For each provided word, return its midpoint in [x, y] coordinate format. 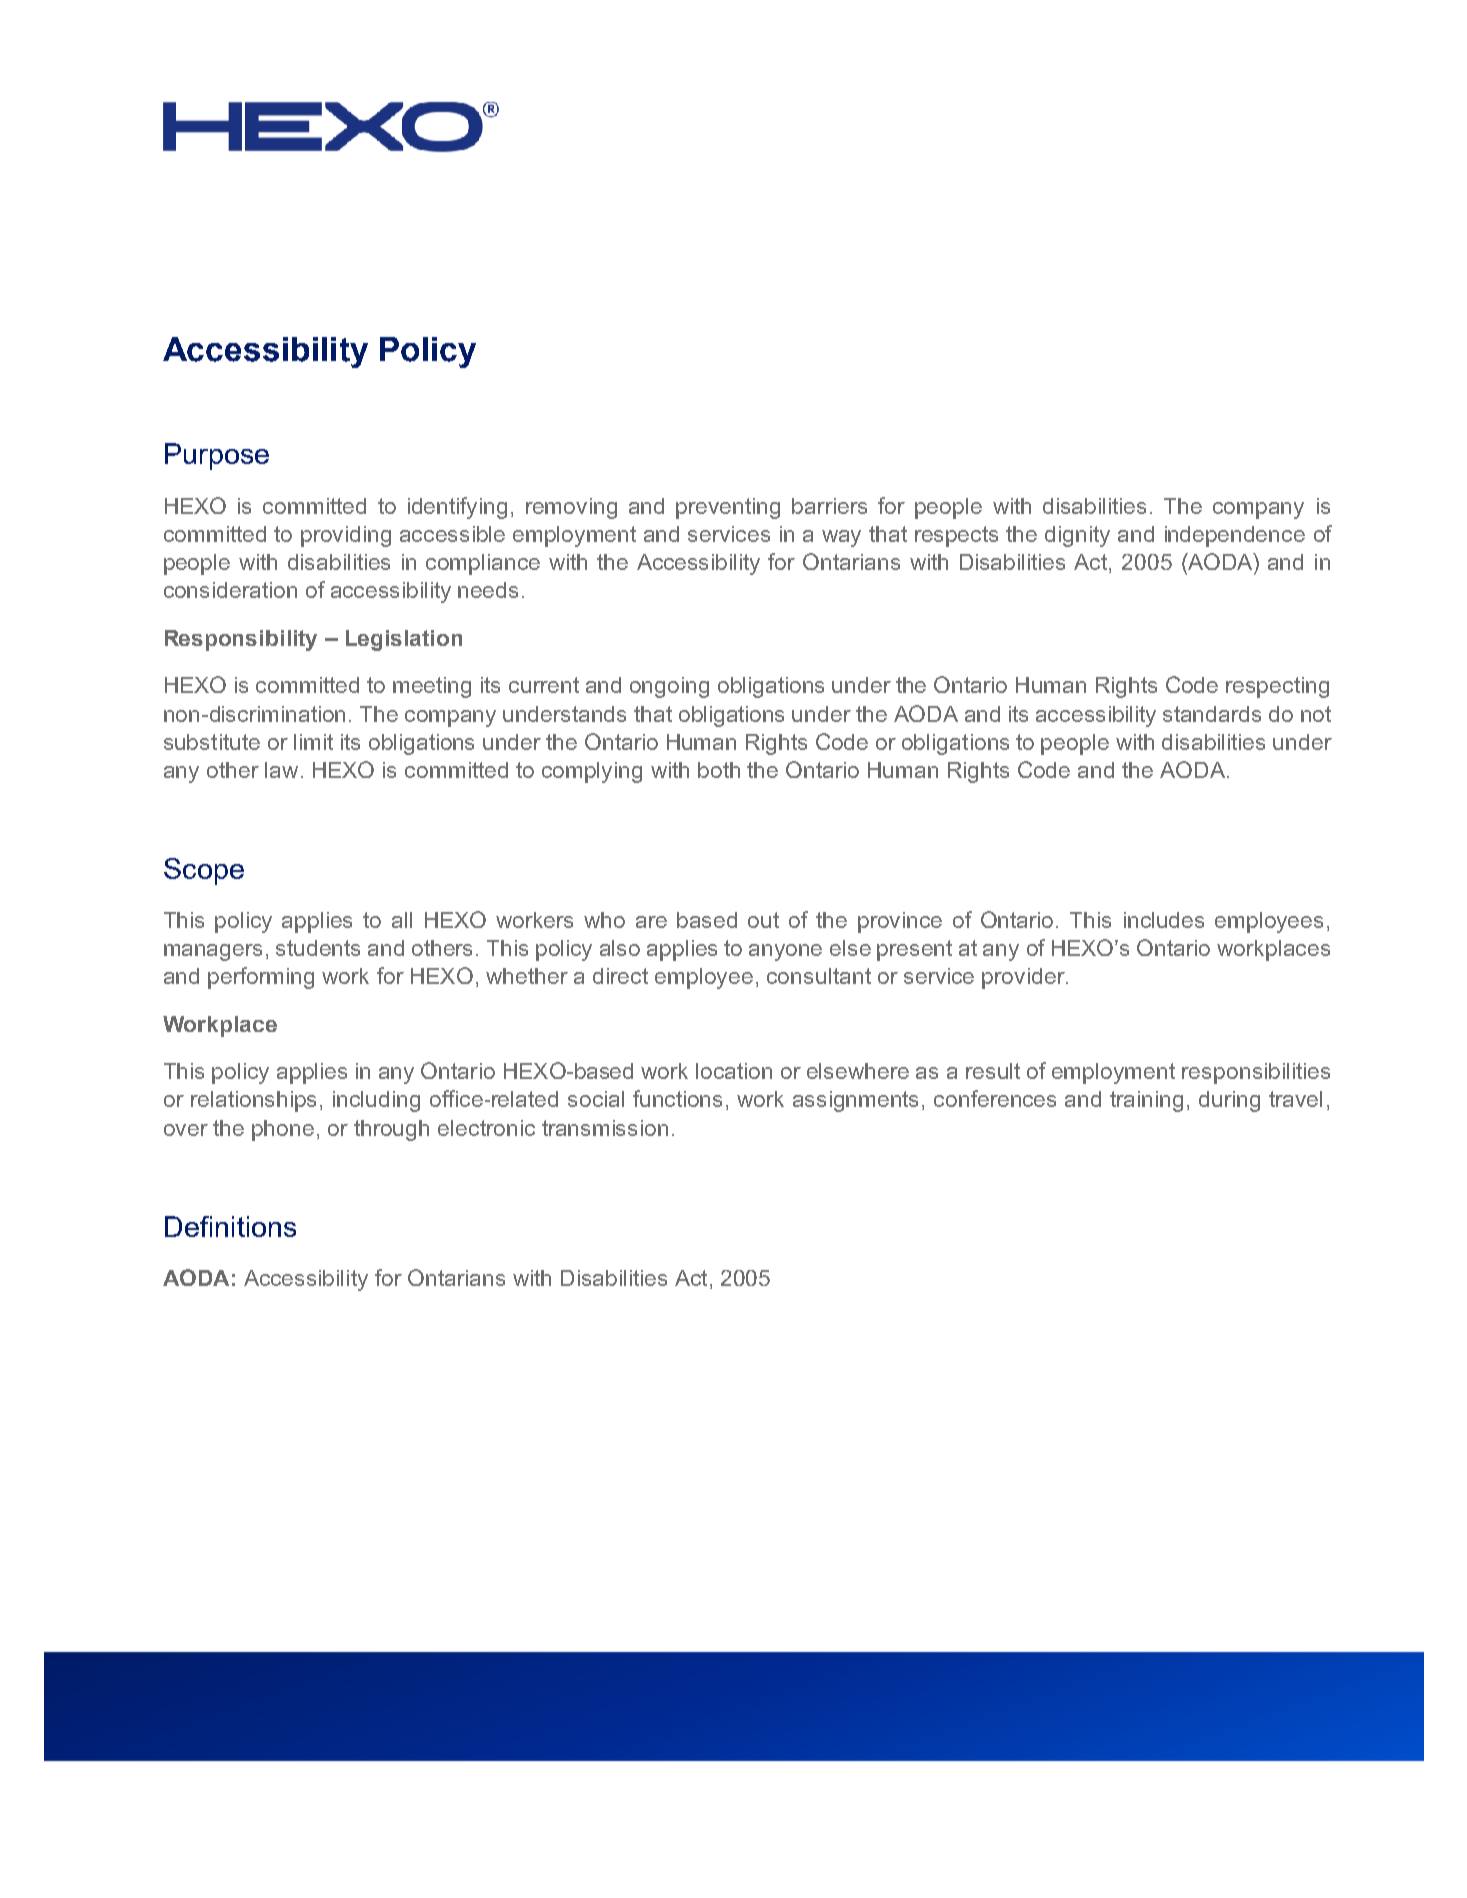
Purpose [217, 456]
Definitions [230, 1226]
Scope [204, 871]
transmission [605, 1128]
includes [1164, 920]
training [1146, 1101]
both [719, 770]
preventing [728, 508]
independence [1235, 536]
